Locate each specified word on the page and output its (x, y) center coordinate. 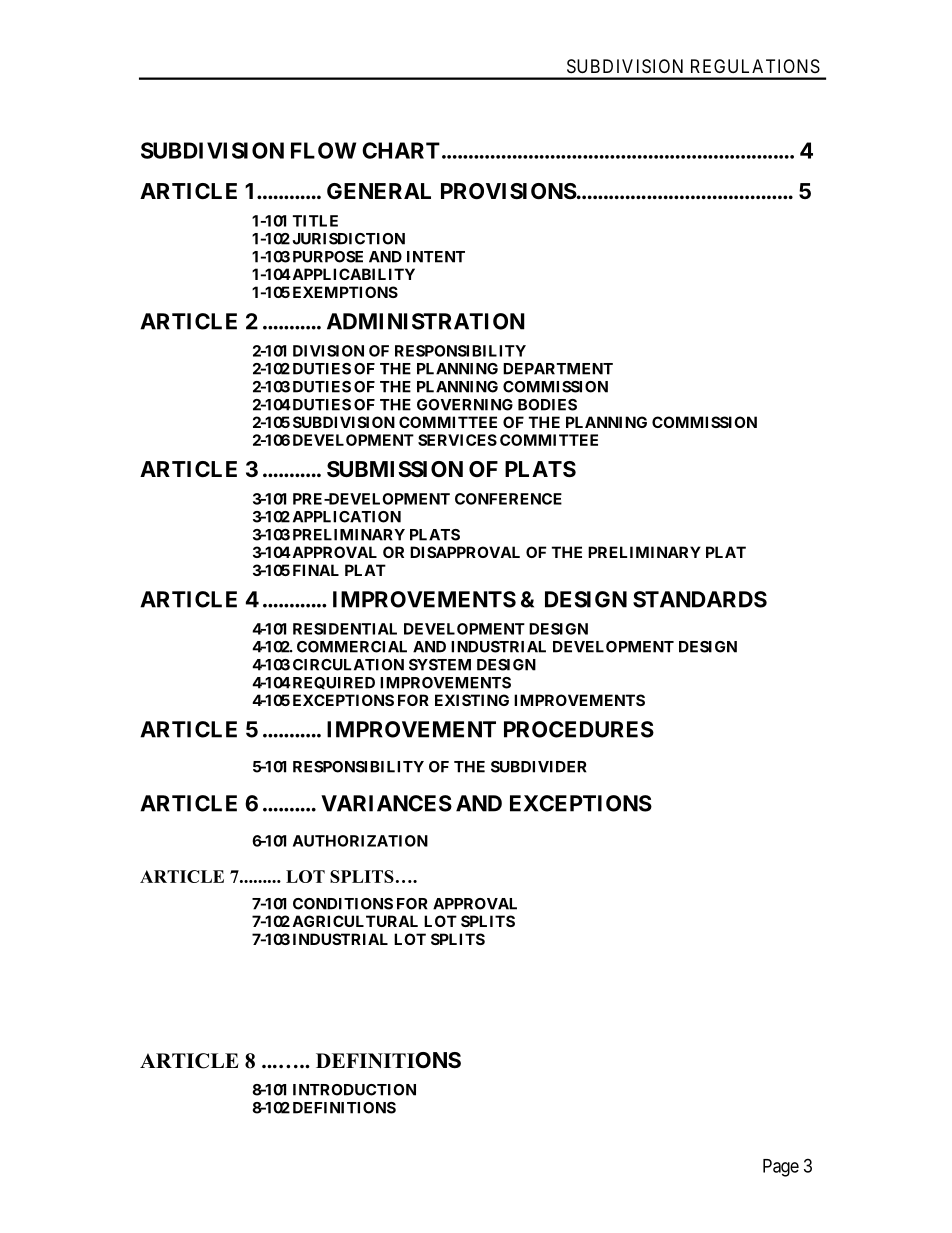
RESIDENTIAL (345, 629)
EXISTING (472, 700)
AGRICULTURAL (355, 921)
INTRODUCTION (354, 1090)
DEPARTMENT (558, 369)
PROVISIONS (509, 191)
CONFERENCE (508, 499)
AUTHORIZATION (360, 841)
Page (781, 1168)
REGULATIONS (755, 66)
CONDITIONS (343, 904)
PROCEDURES (579, 729)
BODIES (547, 405)
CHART (401, 150)
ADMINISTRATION (426, 321)
